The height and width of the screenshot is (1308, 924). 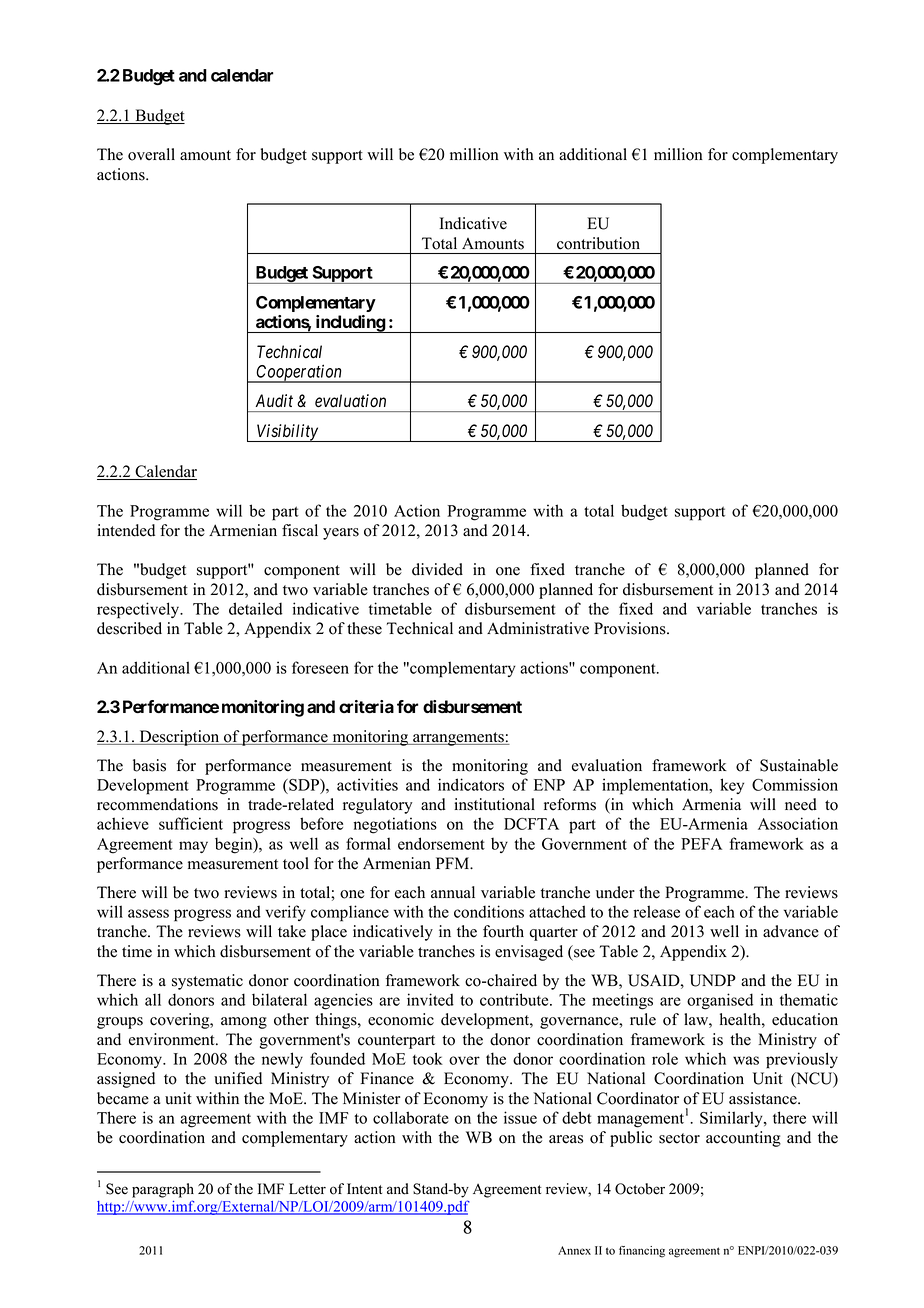 I want to click on paragraph, so click(x=163, y=1190).
